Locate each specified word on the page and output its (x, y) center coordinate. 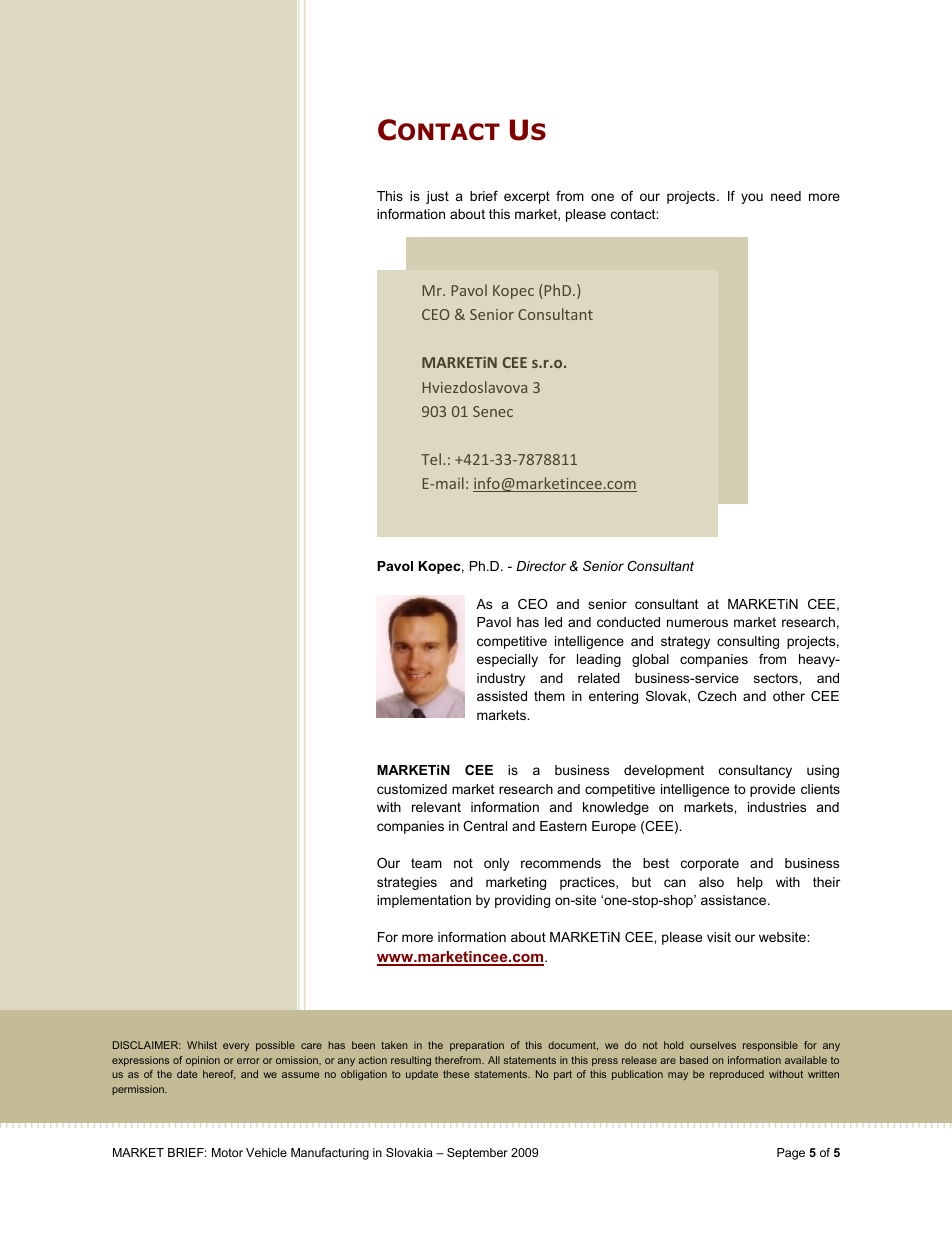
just (437, 197)
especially (507, 660)
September (477, 1154)
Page (791, 1154)
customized (412, 789)
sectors (777, 678)
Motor (227, 1152)
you (752, 198)
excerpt (527, 197)
